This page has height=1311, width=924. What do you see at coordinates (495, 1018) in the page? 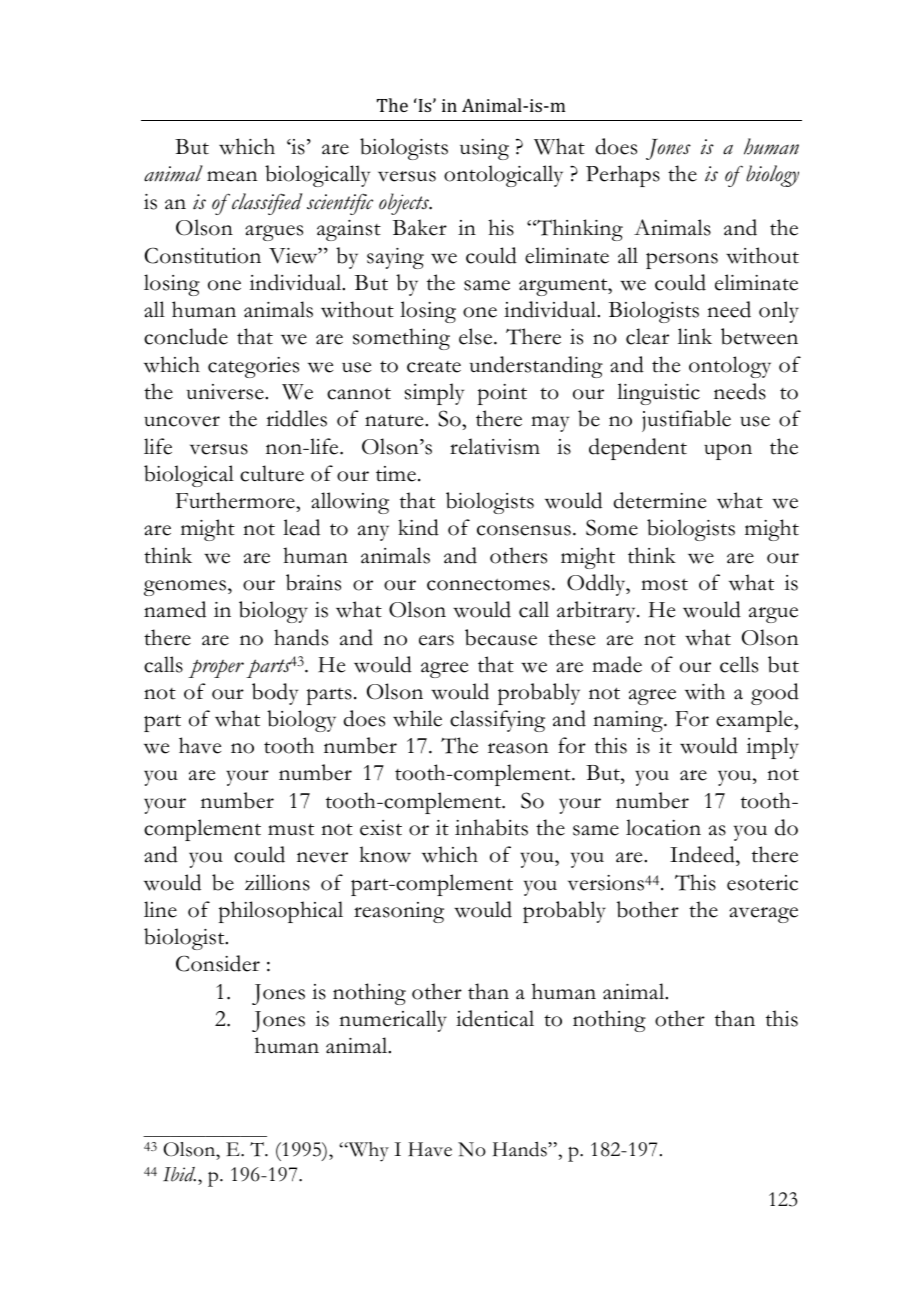
I see `identical` at bounding box center [495, 1018].
